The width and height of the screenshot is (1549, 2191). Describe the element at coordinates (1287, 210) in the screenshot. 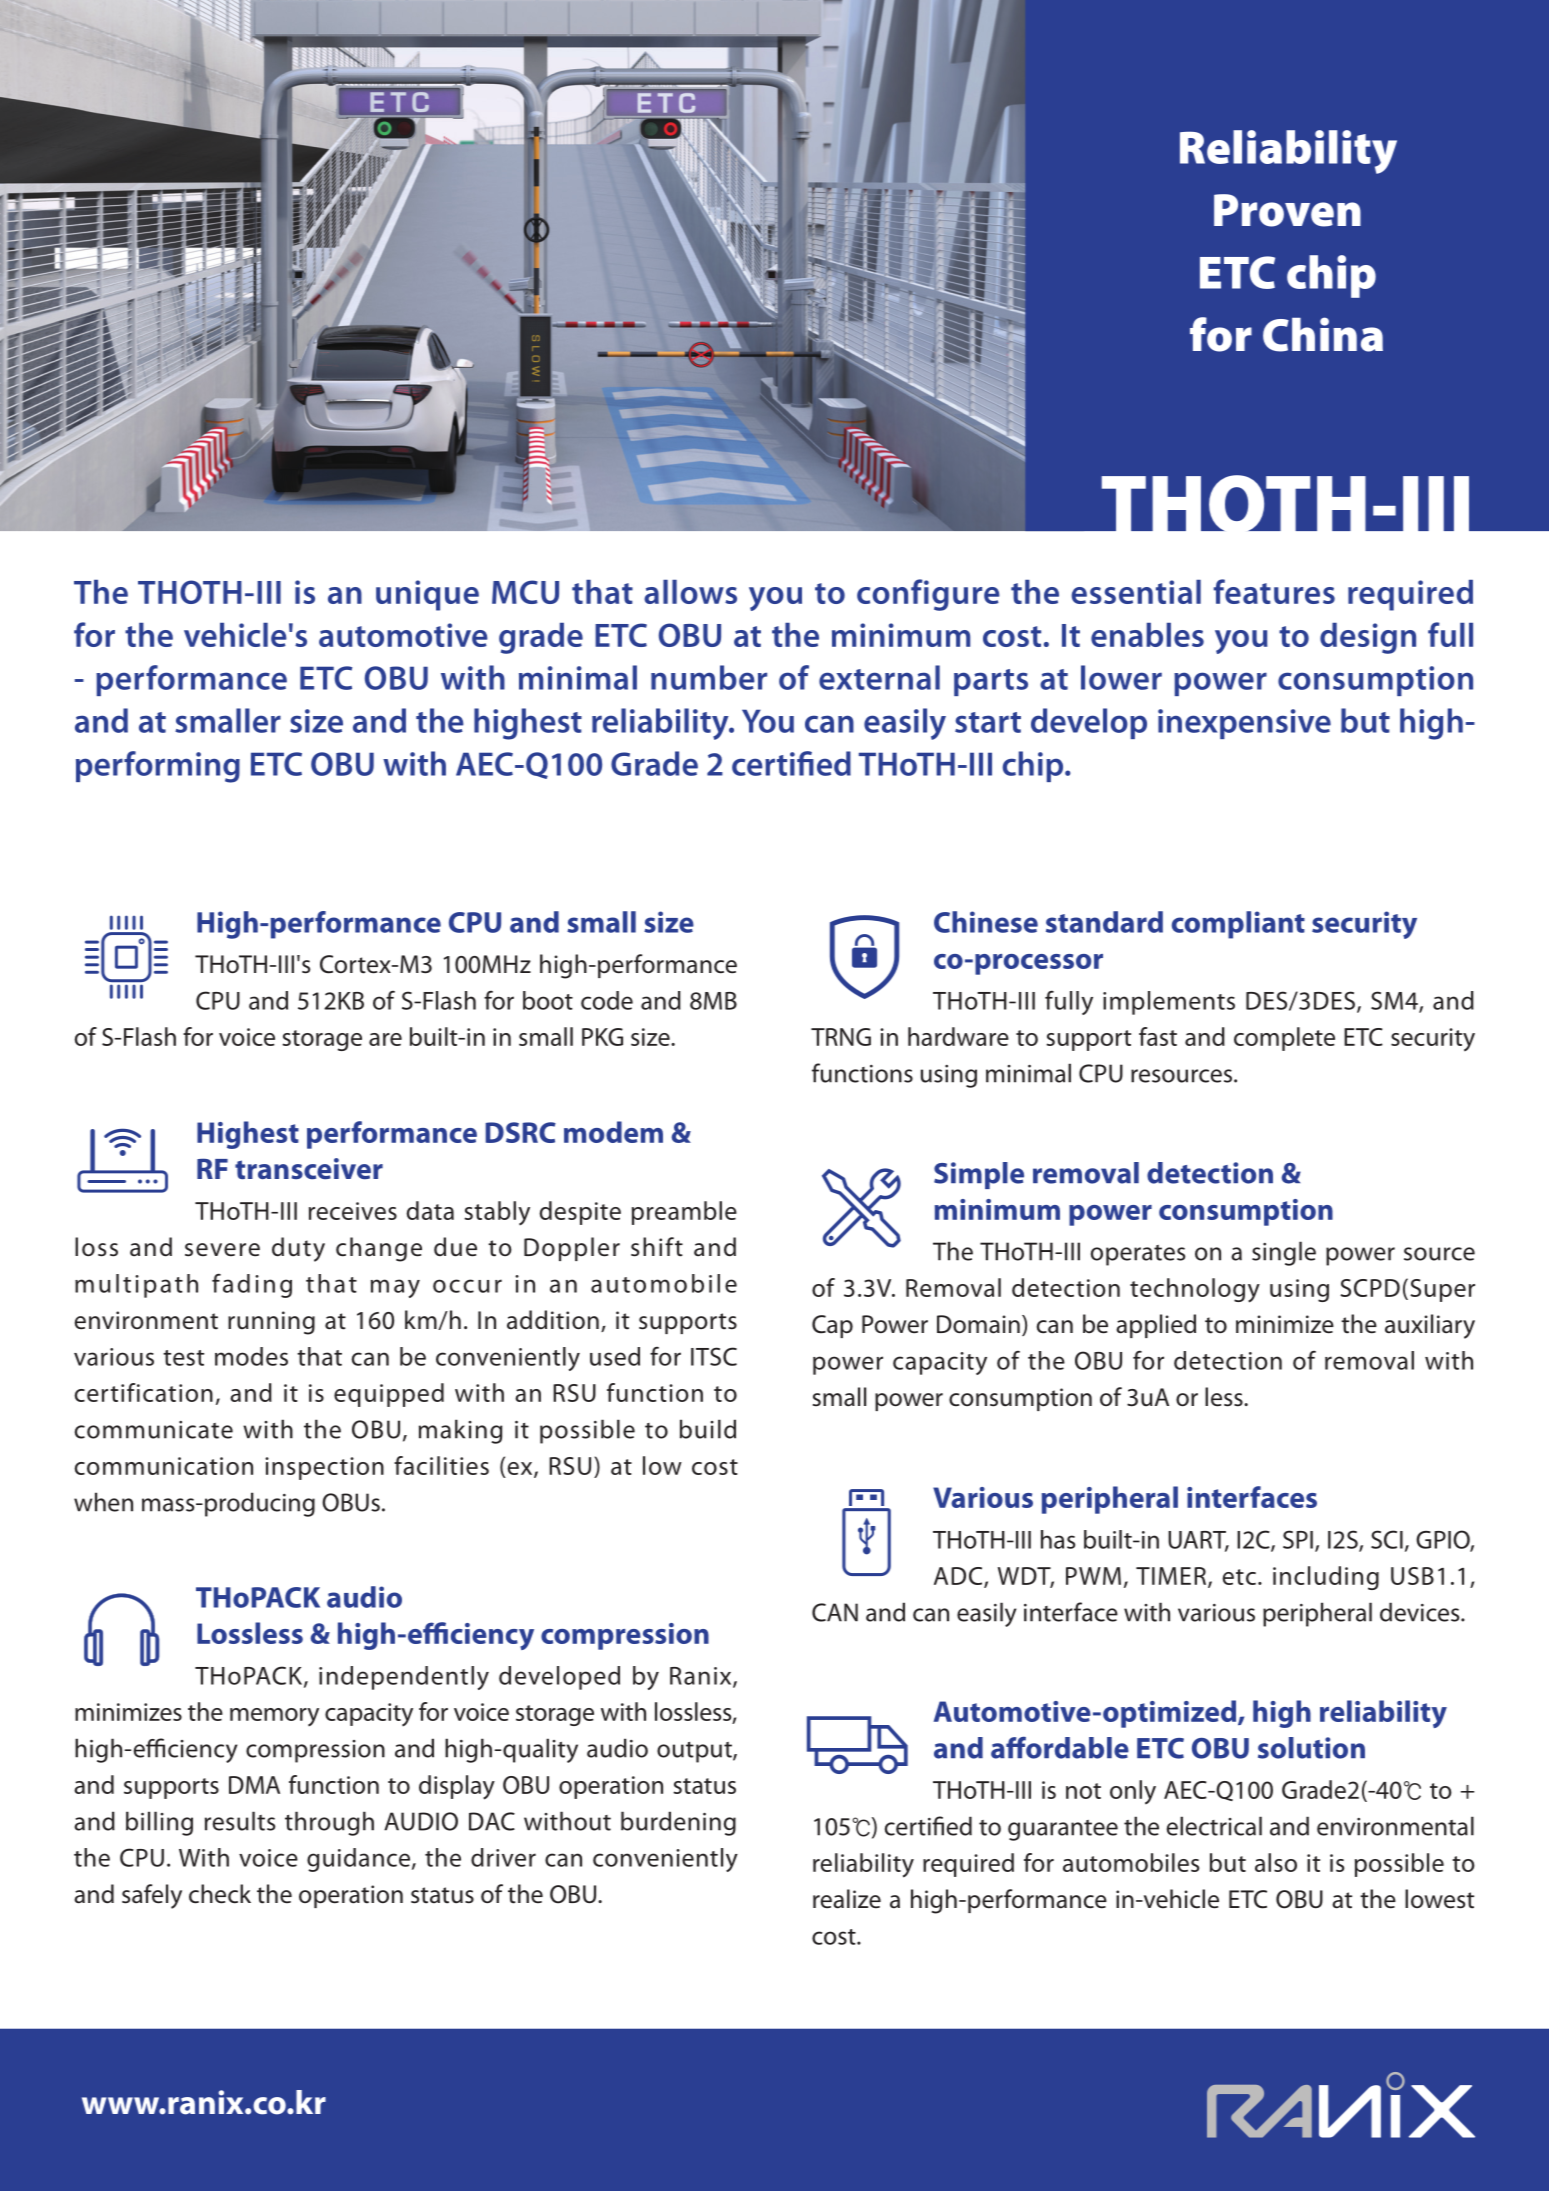

I see `Proven` at that location.
